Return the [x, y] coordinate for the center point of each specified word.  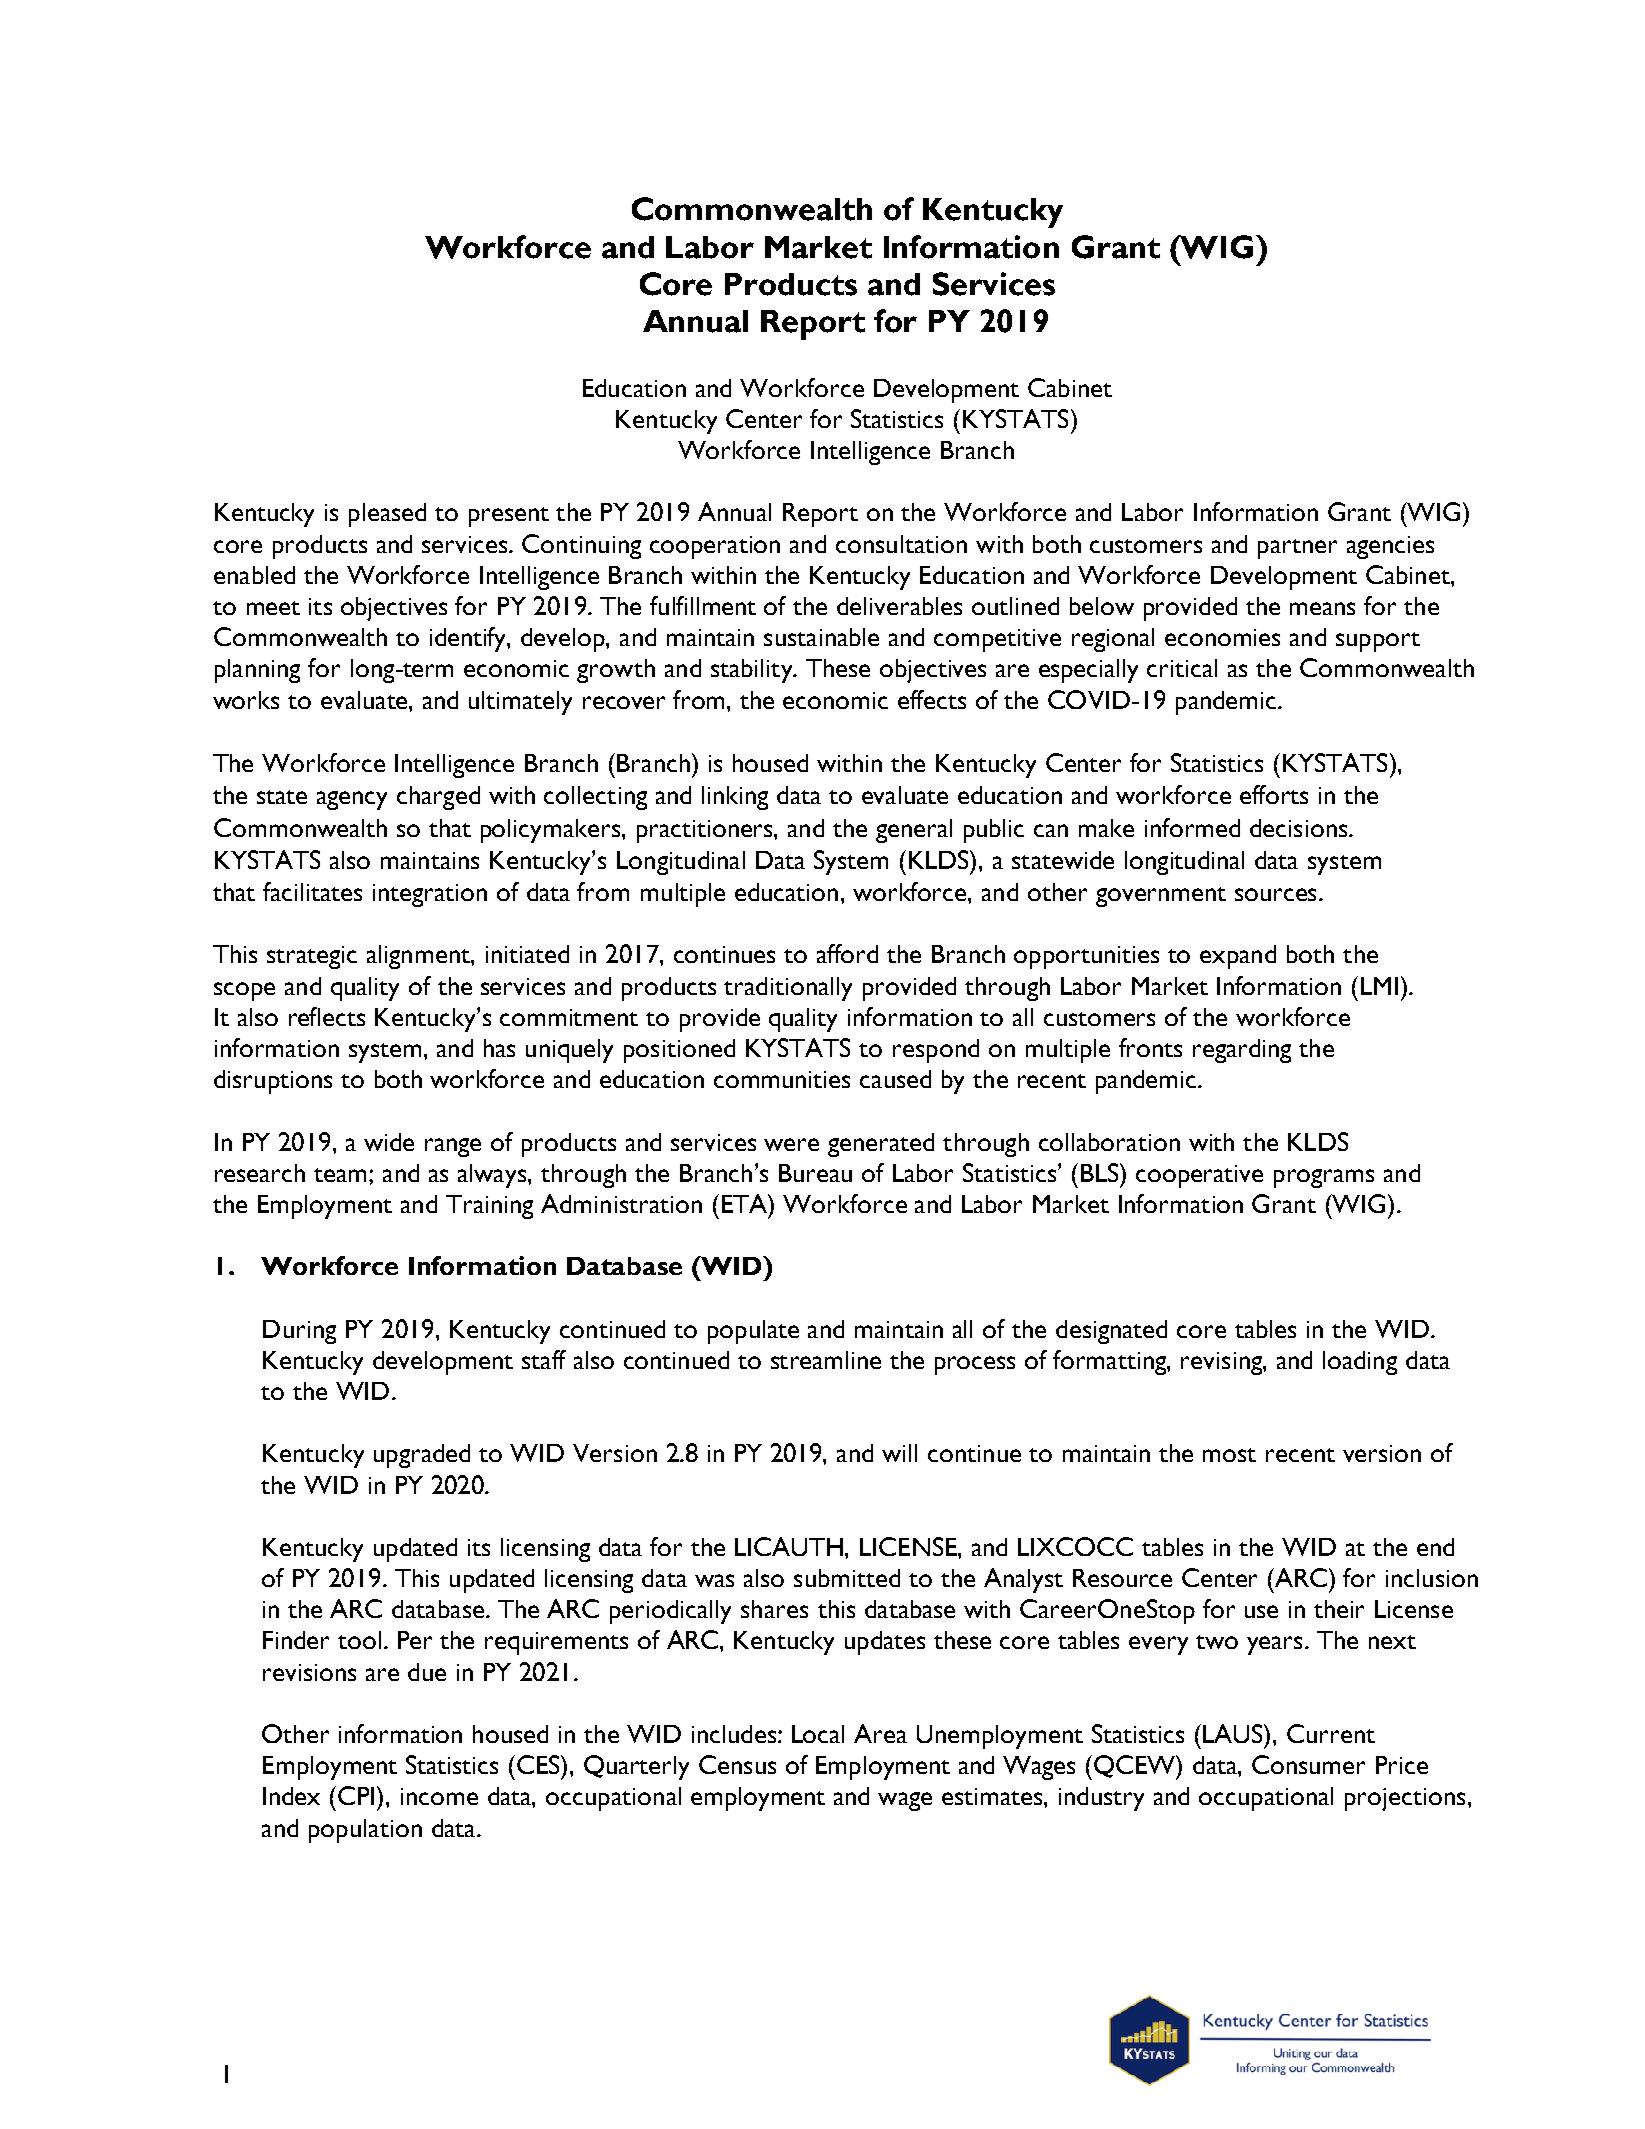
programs [1324, 1178]
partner [1297, 549]
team [340, 1175]
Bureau [815, 1173]
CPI [356, 1795]
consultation [901, 544]
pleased [387, 515]
